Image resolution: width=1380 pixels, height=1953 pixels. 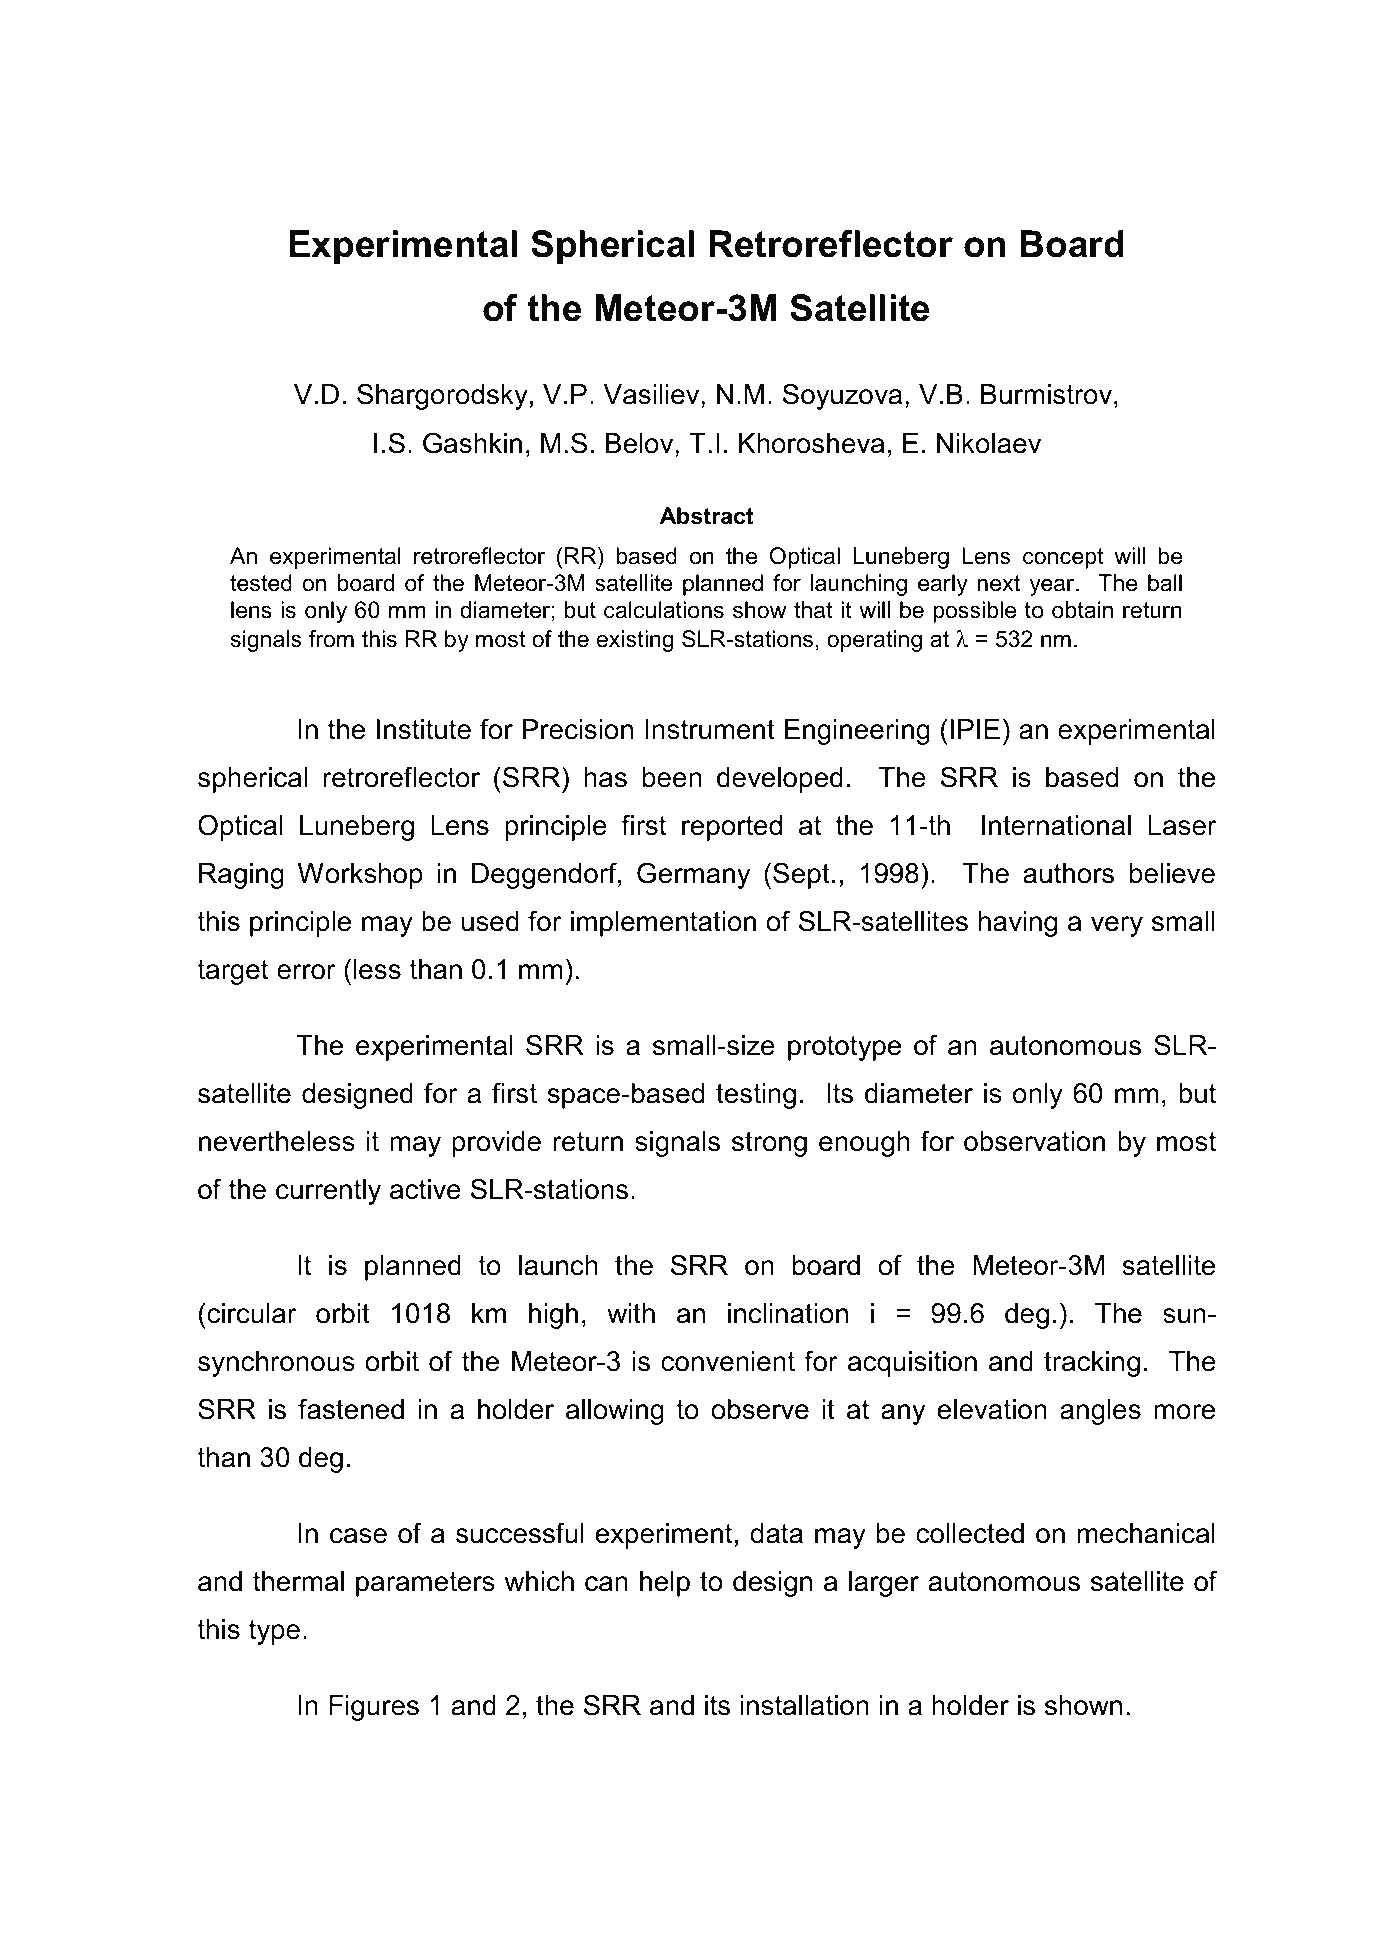 What do you see at coordinates (706, 516) in the screenshot?
I see `Abstract` at bounding box center [706, 516].
